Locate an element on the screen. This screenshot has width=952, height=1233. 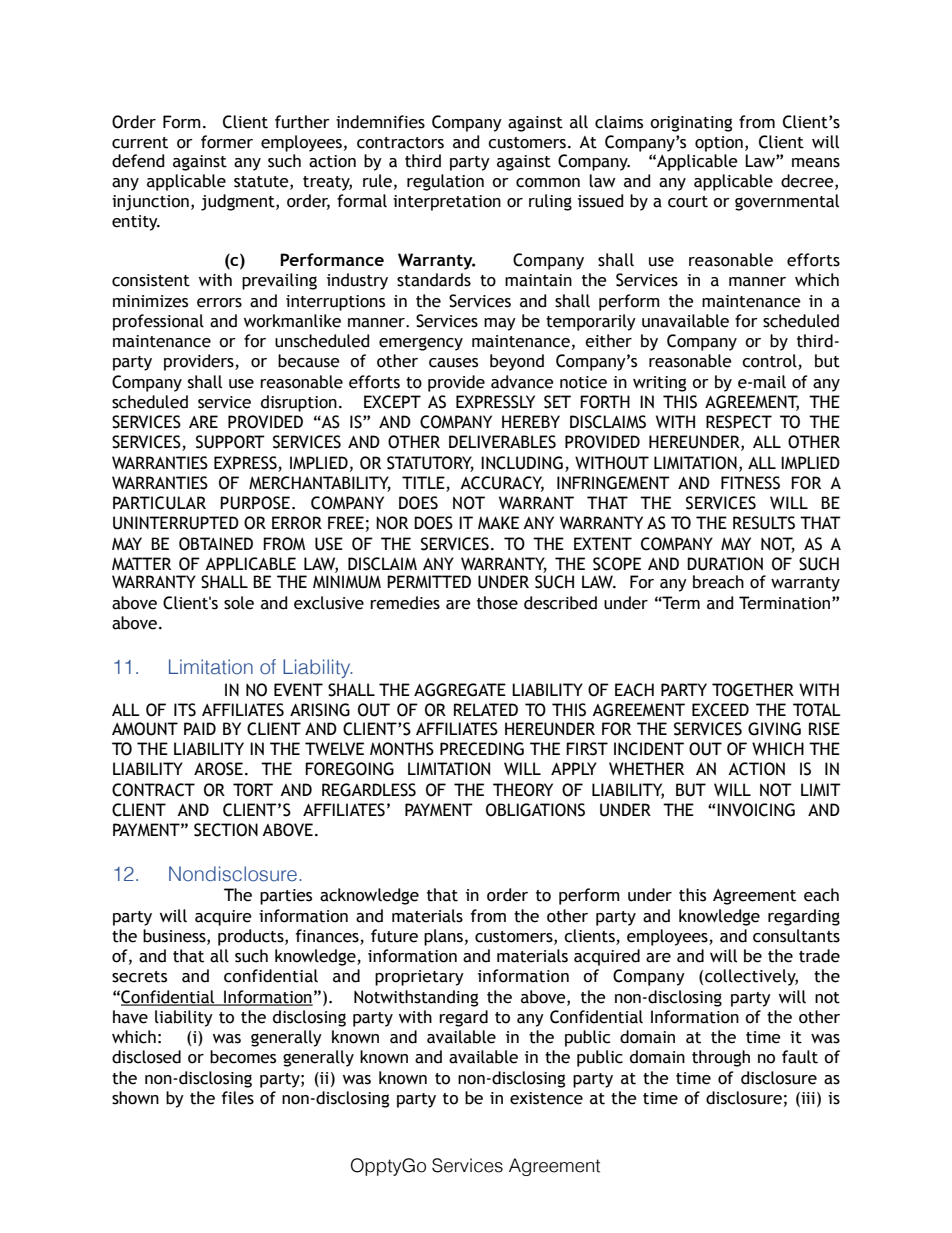
existence is located at coordinates (546, 1098).
